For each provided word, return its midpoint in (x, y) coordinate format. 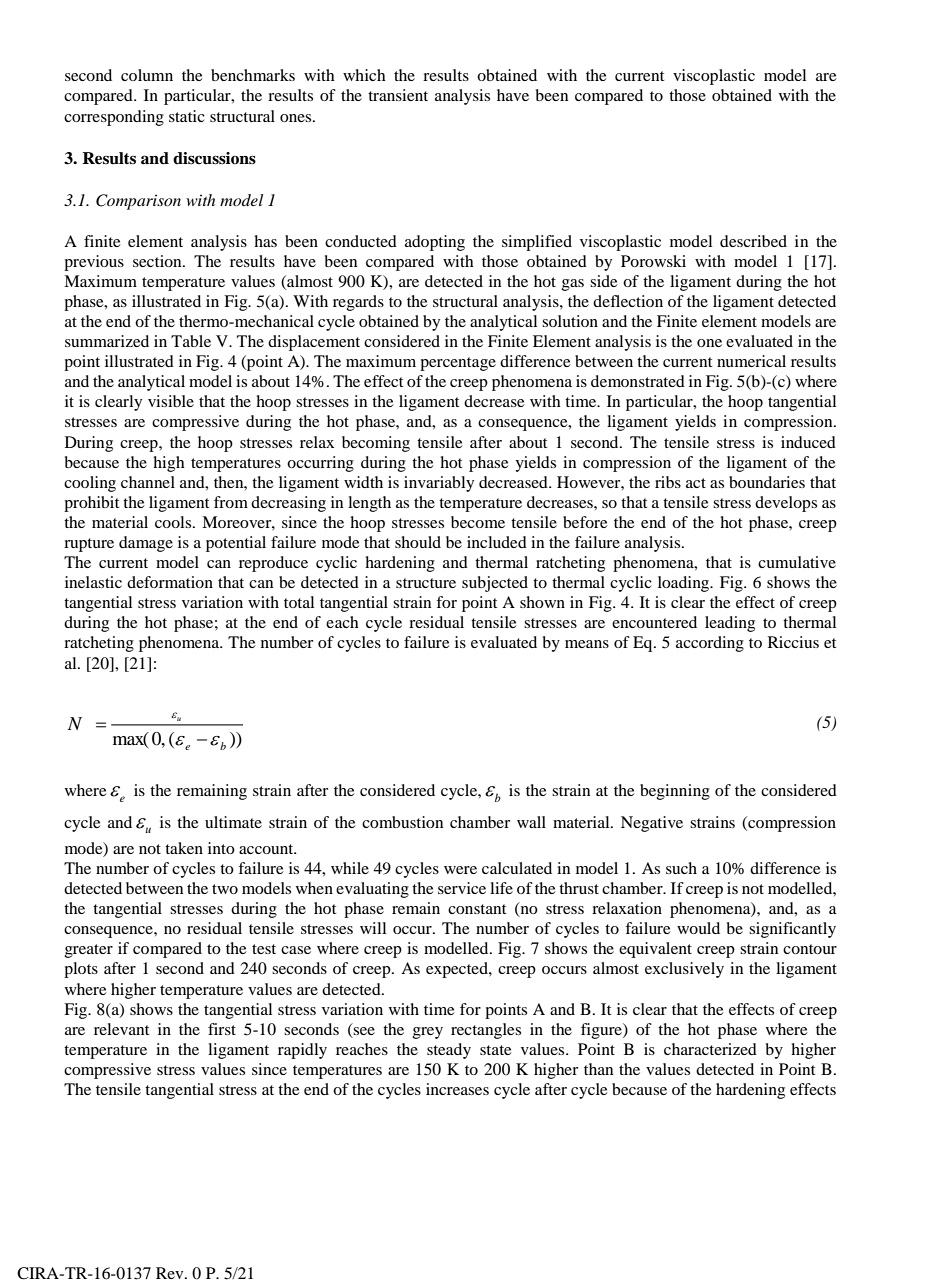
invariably (439, 484)
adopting (435, 243)
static (187, 116)
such (681, 868)
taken (184, 848)
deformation (170, 582)
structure (426, 583)
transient (398, 95)
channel (148, 482)
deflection (628, 301)
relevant (121, 1029)
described (753, 241)
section (158, 261)
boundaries (767, 482)
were (460, 870)
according (710, 644)
